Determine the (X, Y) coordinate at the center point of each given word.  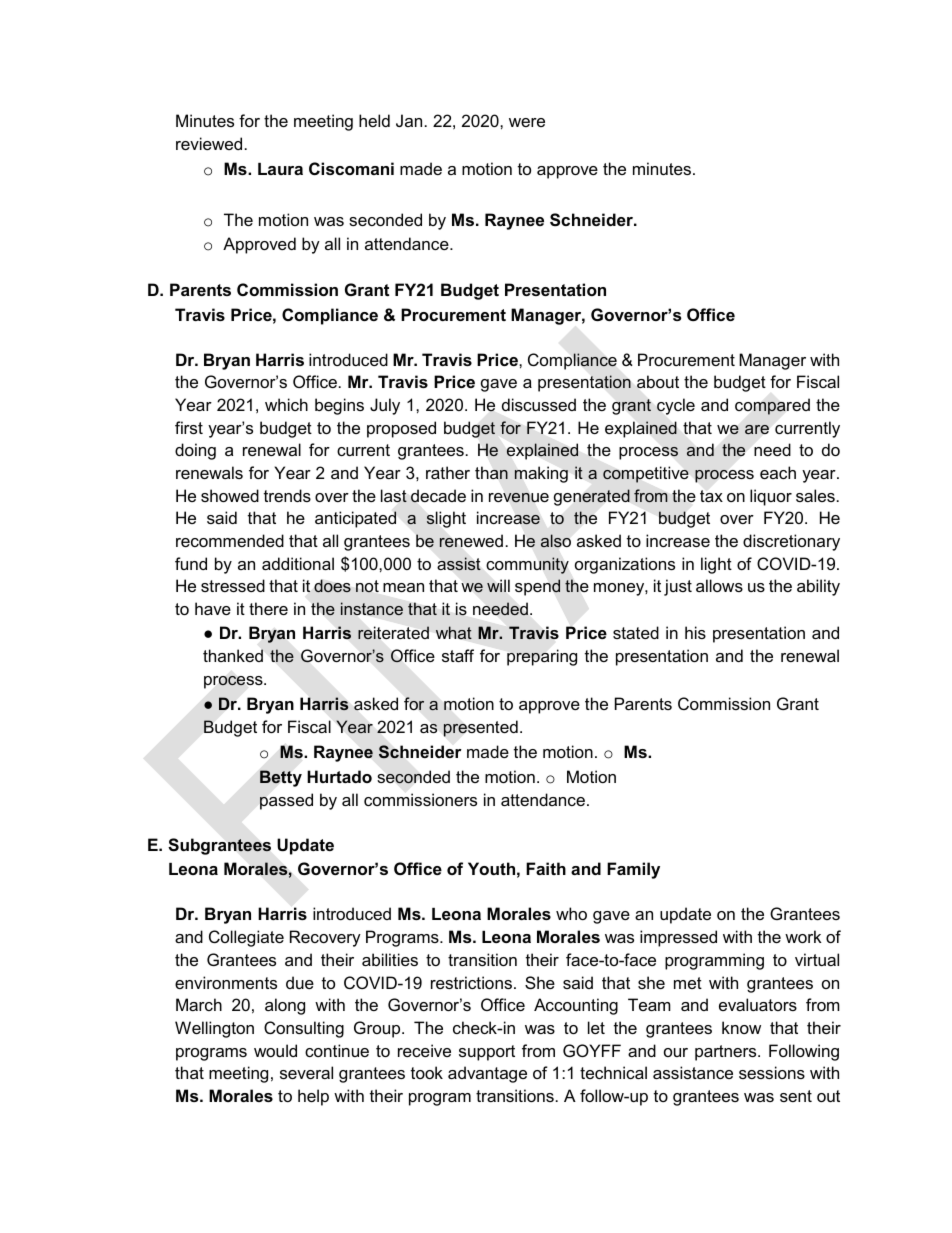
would (275, 1050)
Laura (280, 169)
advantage (487, 1074)
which (286, 404)
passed (286, 801)
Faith (546, 868)
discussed (539, 404)
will (498, 586)
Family (633, 870)
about (658, 381)
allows (719, 585)
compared (772, 406)
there (268, 608)
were (527, 122)
